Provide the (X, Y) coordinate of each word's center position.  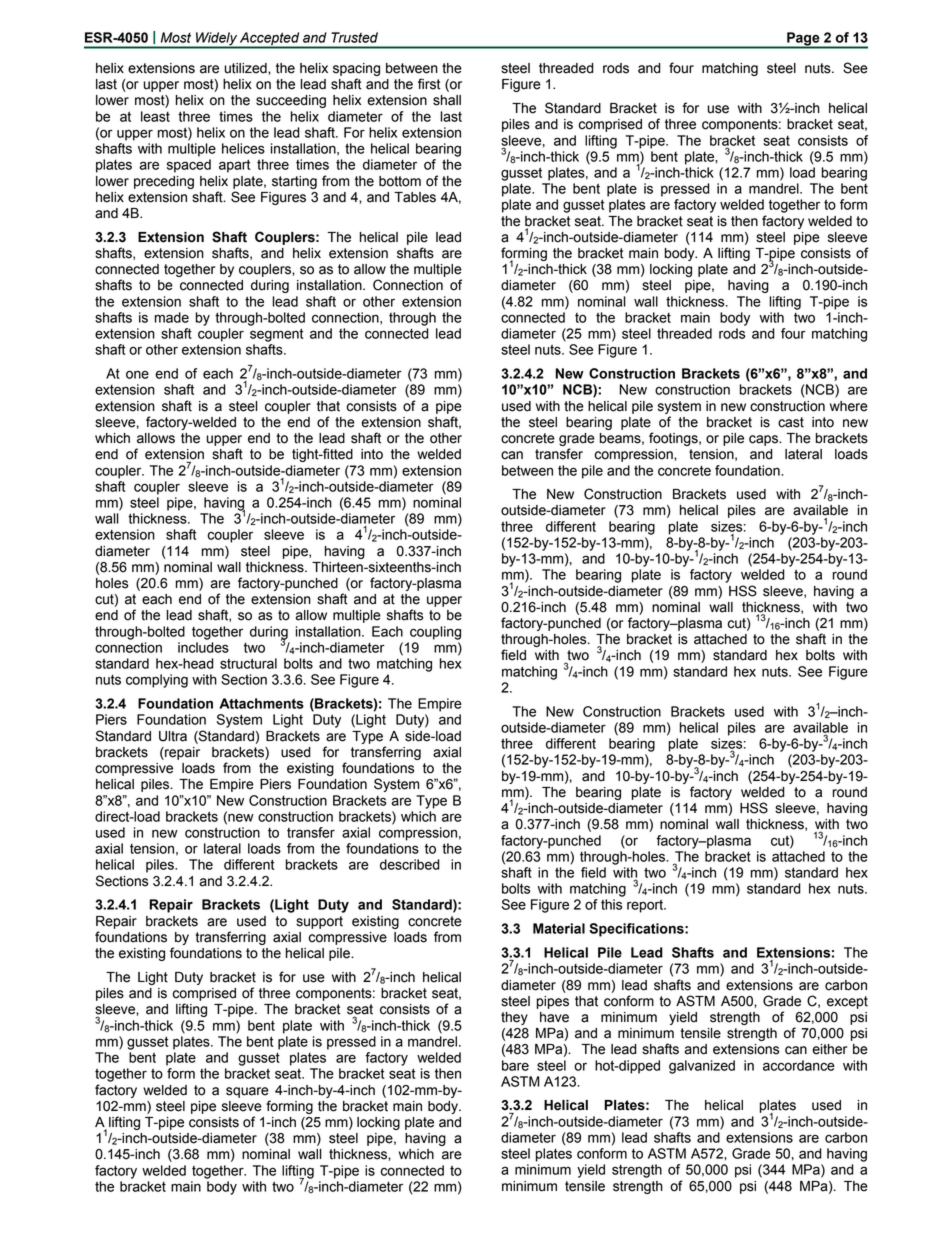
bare (515, 1065)
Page (803, 40)
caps (764, 440)
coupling (435, 633)
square (247, 1092)
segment (276, 335)
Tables (415, 197)
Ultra (173, 736)
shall (447, 100)
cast (791, 422)
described (410, 864)
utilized (246, 68)
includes (203, 647)
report (646, 906)
